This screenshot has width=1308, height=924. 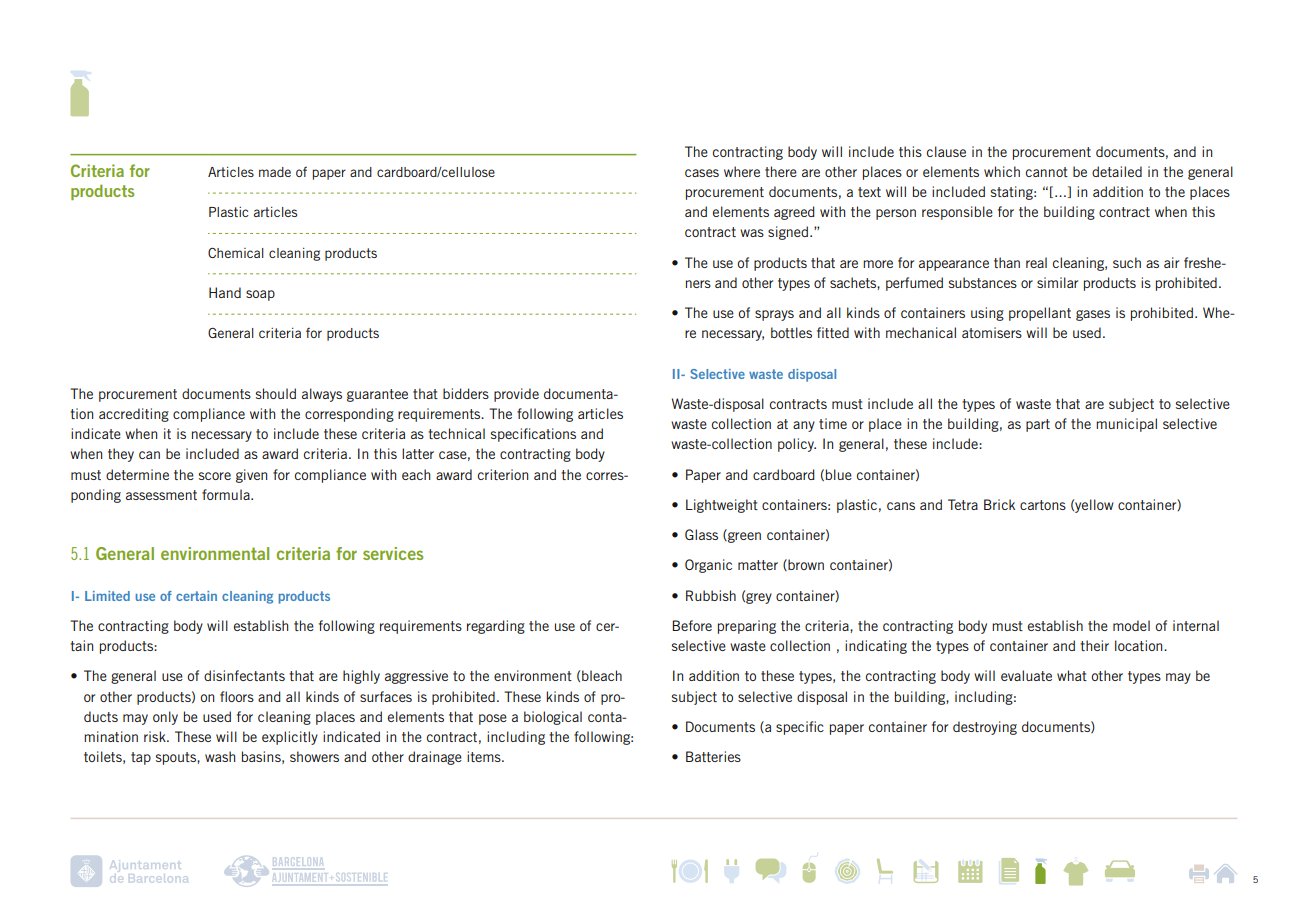 I want to click on where, so click(x=742, y=171).
